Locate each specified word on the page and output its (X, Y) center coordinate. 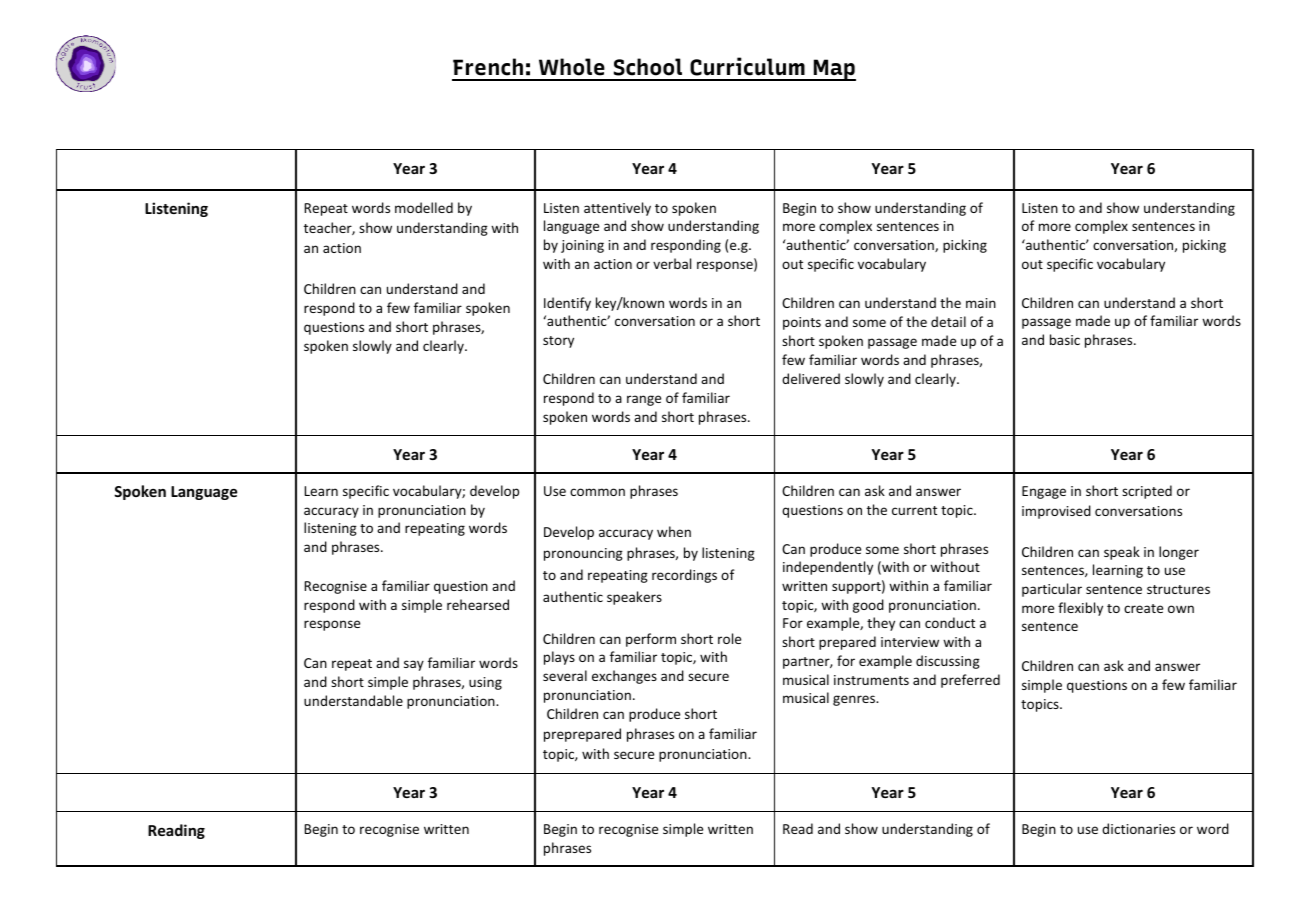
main (981, 303)
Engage (1044, 492)
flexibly (1080, 609)
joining (582, 246)
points (802, 323)
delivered (811, 378)
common (597, 492)
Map (833, 70)
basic (1065, 339)
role (729, 638)
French (488, 67)
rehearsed (478, 604)
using (485, 683)
